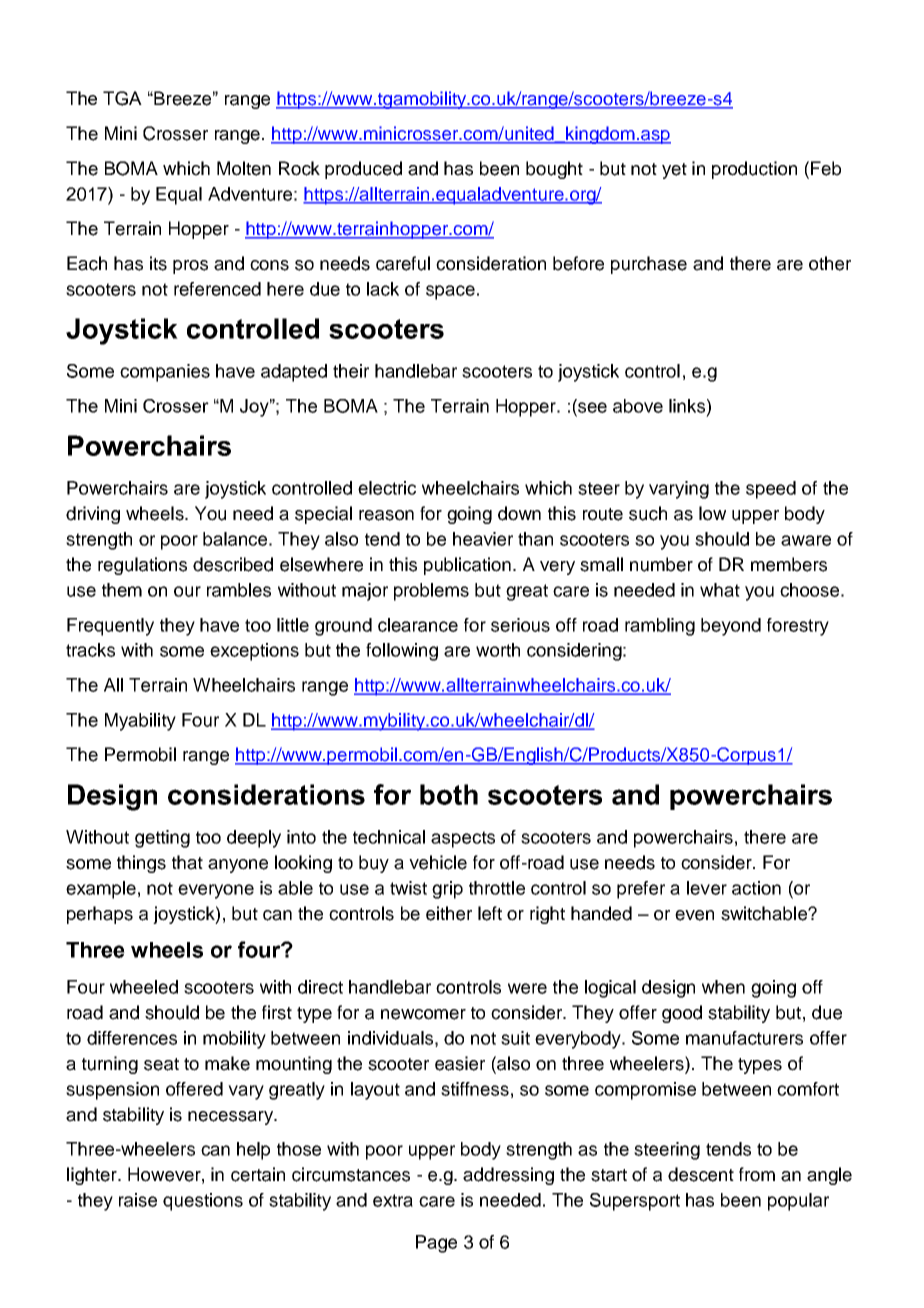 This page has width=924, height=1308. What do you see at coordinates (165, 373) in the page?
I see `companies` at bounding box center [165, 373].
